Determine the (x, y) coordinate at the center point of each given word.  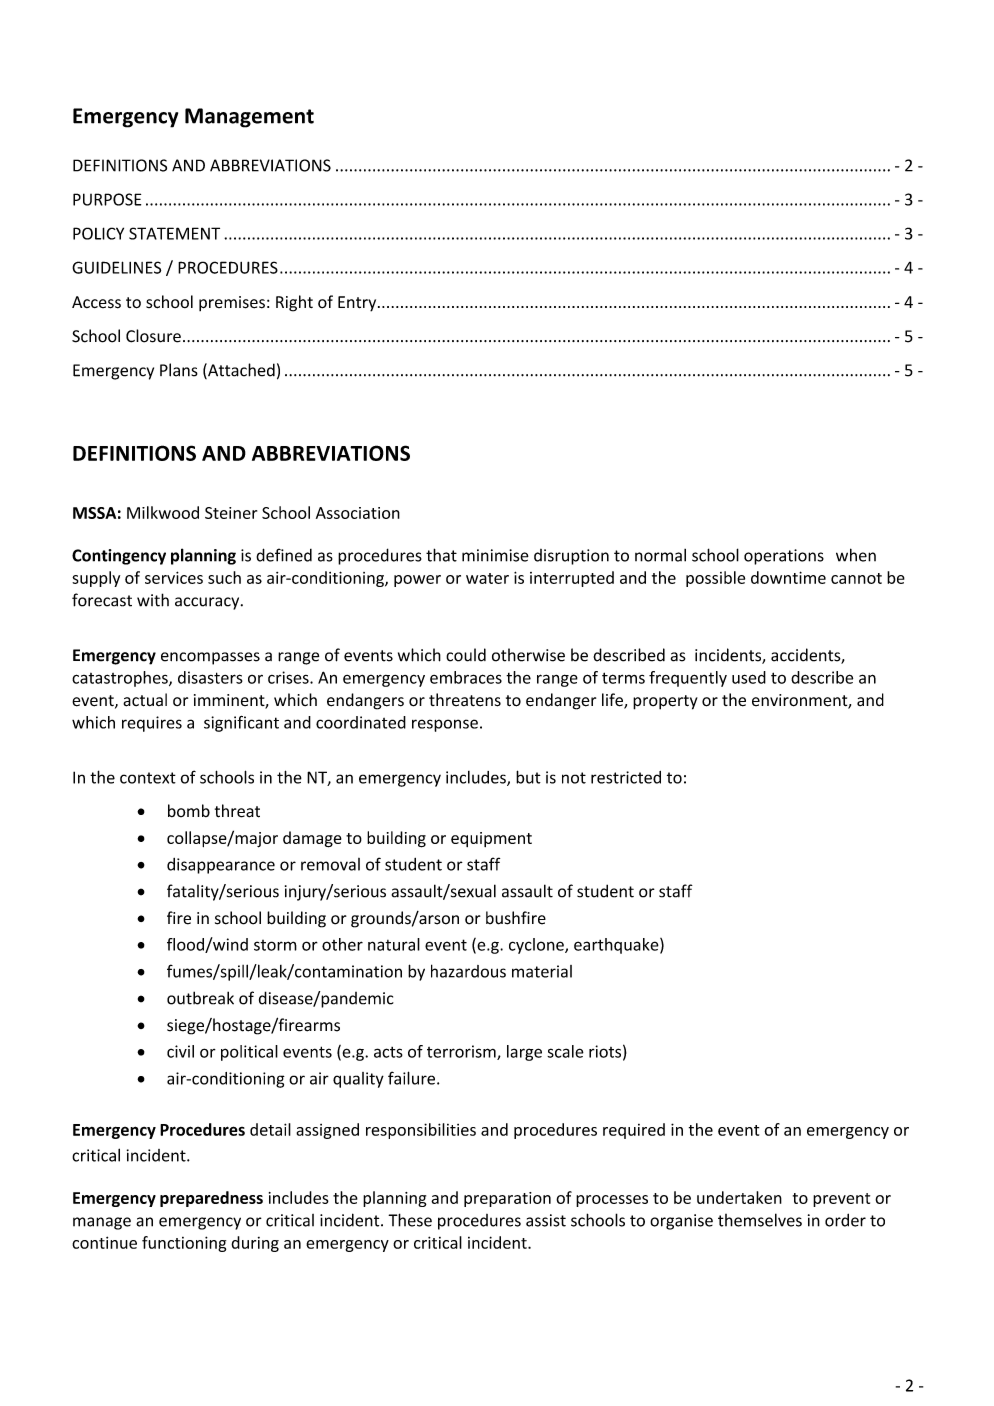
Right (294, 303)
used (749, 677)
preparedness (211, 1199)
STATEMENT (174, 233)
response (445, 725)
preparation (507, 1199)
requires (152, 724)
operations (784, 557)
